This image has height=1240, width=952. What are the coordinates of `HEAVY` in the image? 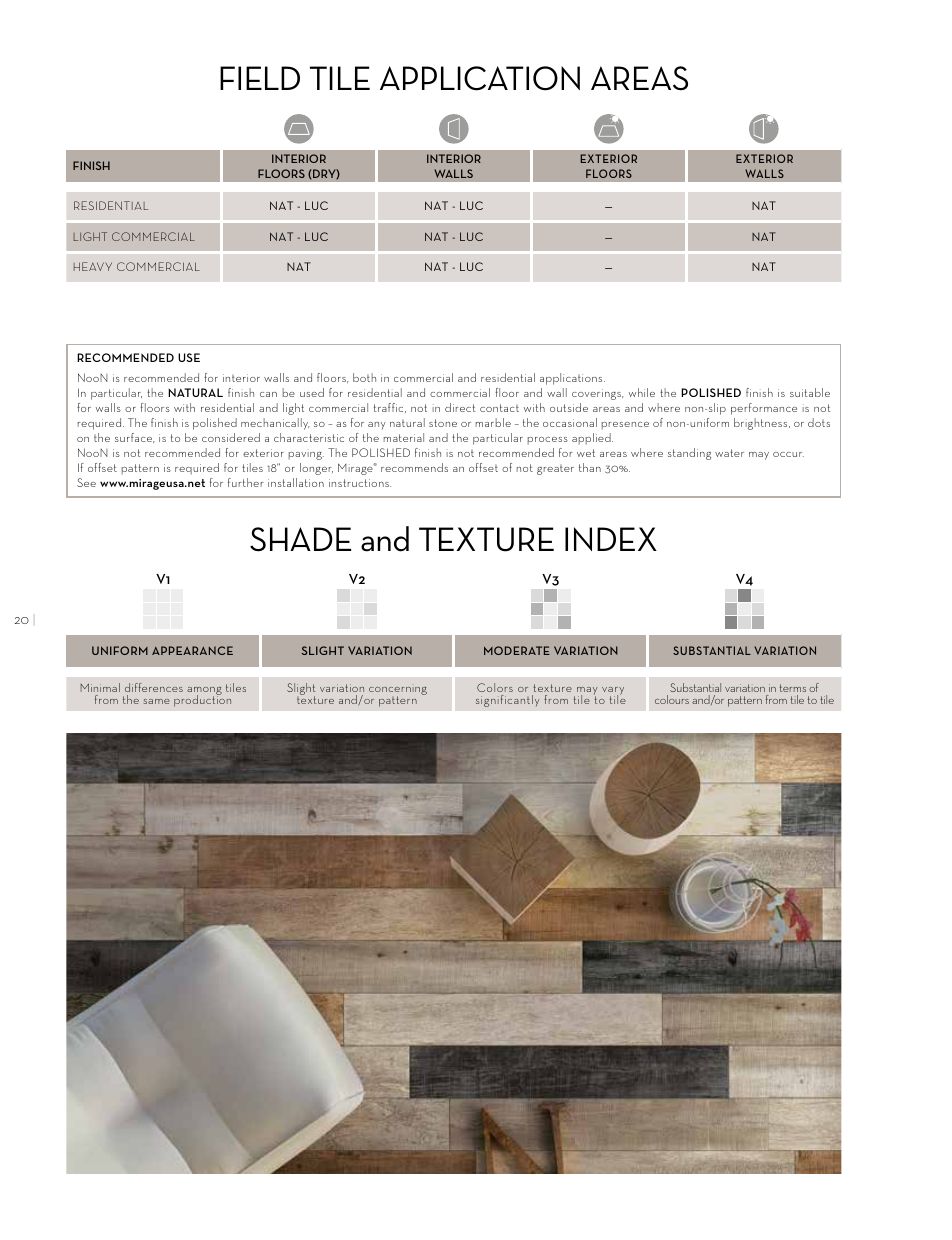 It's located at (93, 266).
